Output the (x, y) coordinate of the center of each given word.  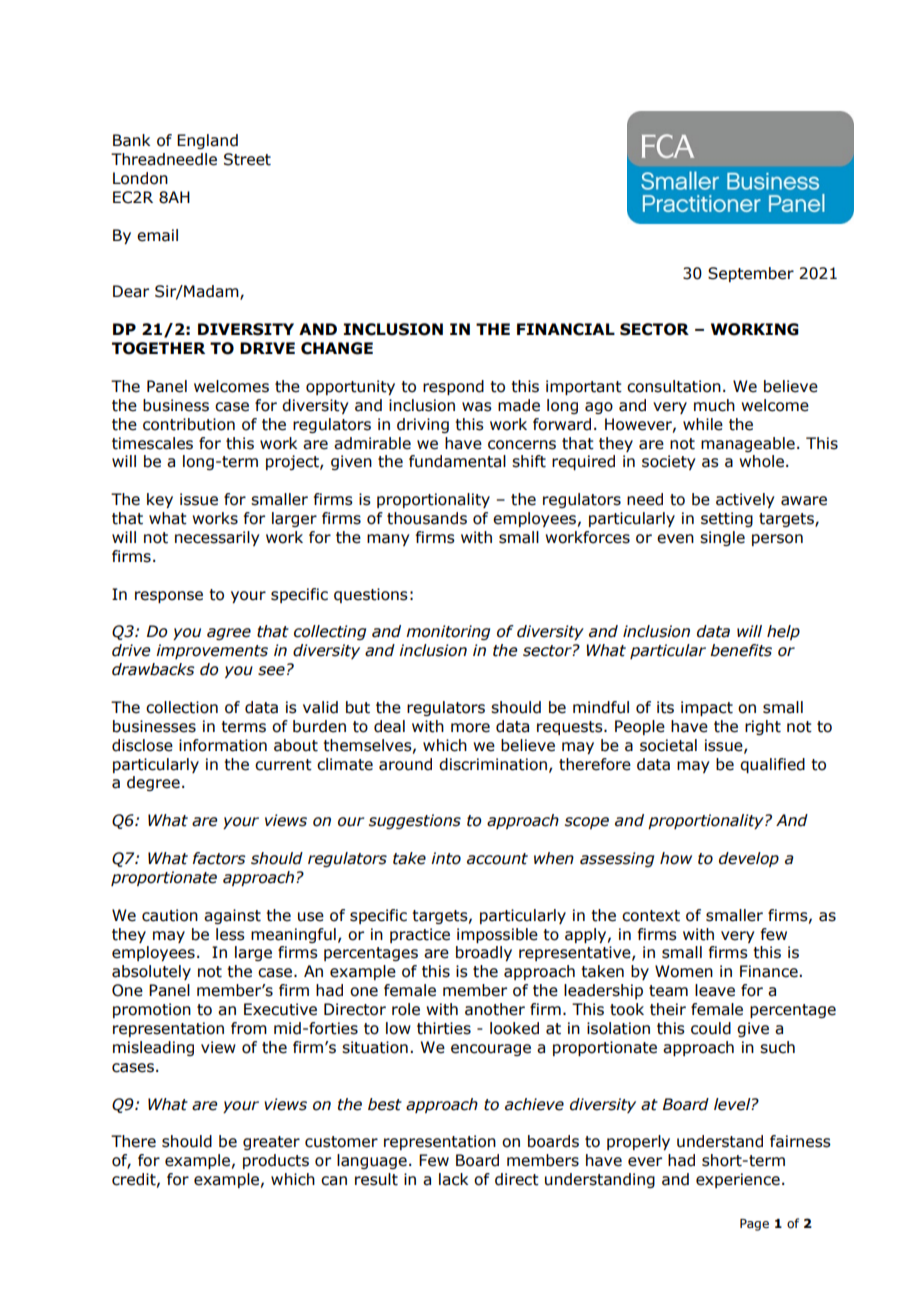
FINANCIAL (566, 329)
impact (707, 708)
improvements (212, 651)
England (207, 141)
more (470, 728)
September (751, 274)
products (276, 1161)
